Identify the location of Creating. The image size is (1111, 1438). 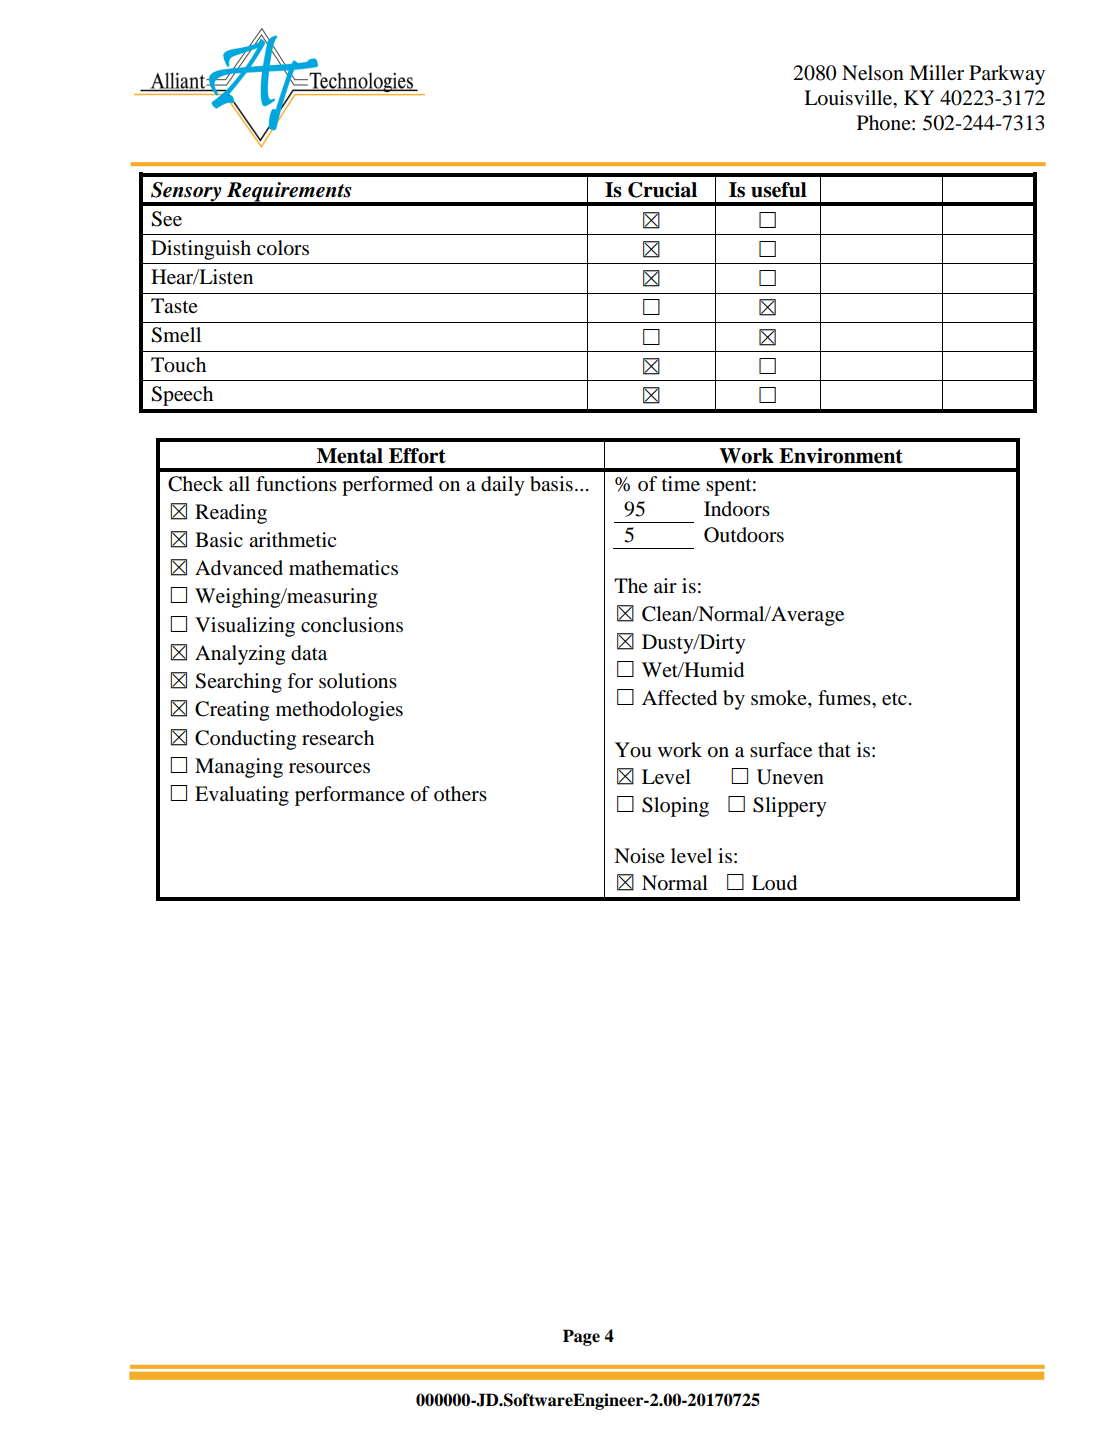
(232, 711).
